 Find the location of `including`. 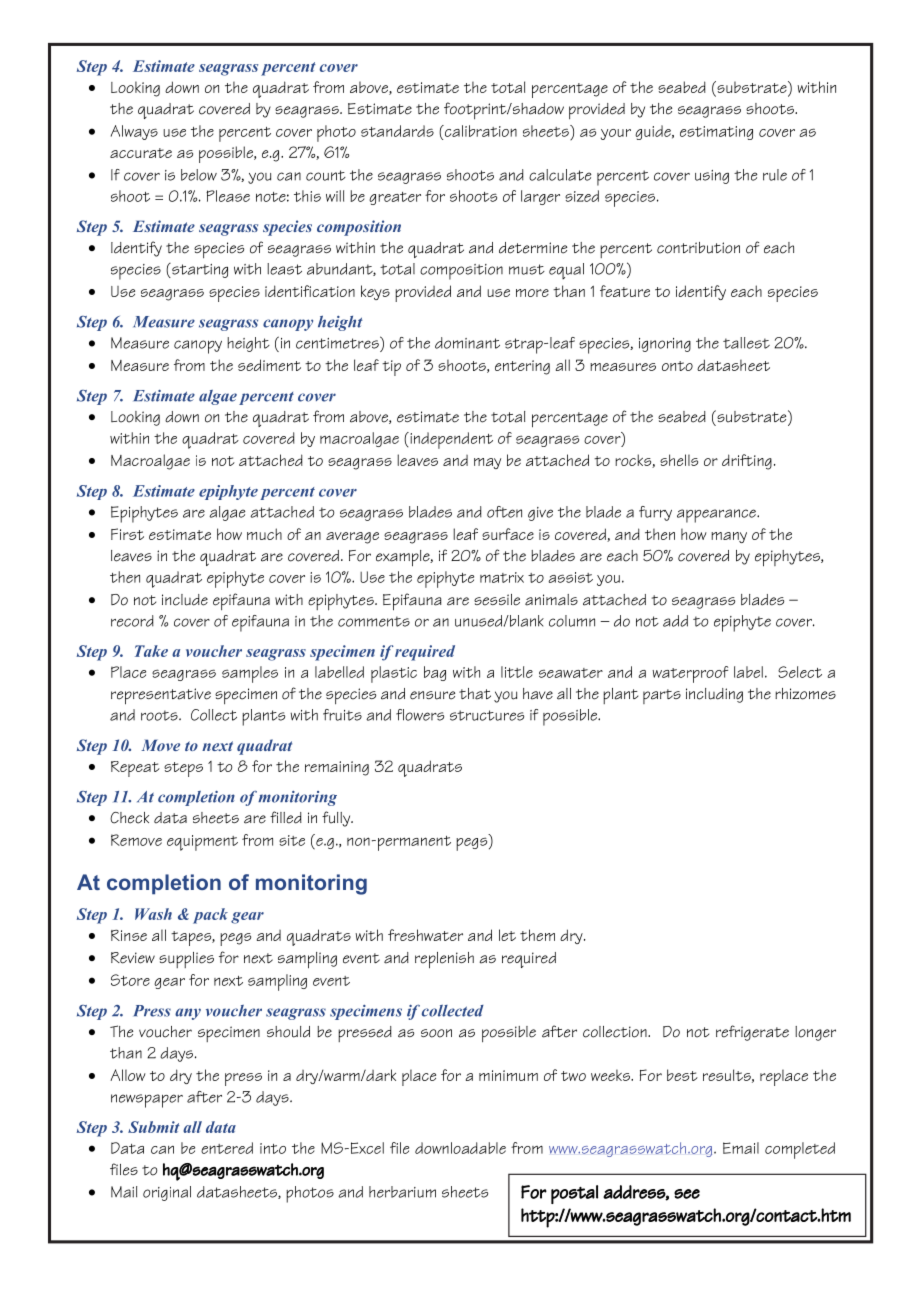

including is located at coordinates (714, 695).
